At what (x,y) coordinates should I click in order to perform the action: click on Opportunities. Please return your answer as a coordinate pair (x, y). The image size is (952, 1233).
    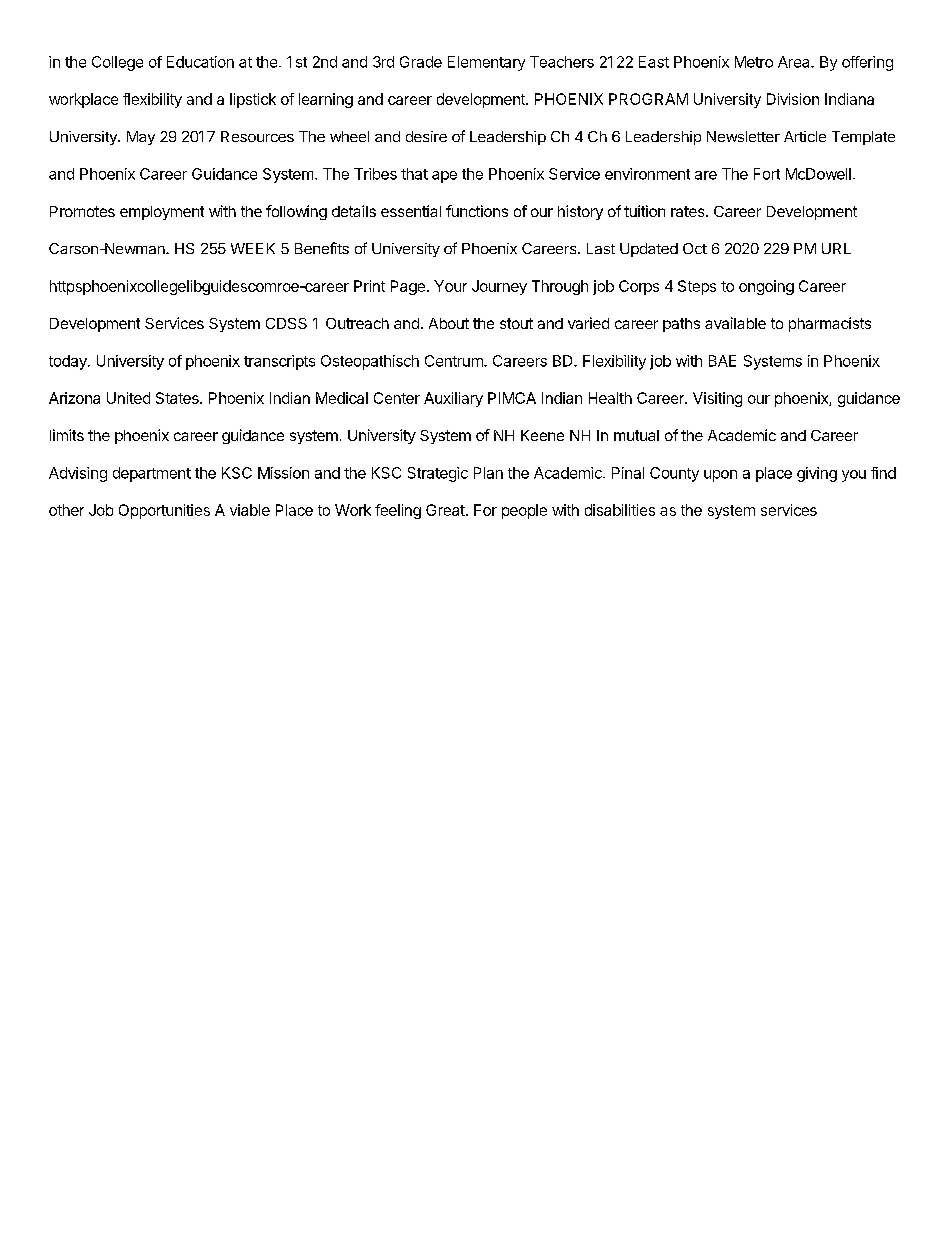
    Looking at the image, I should click on (164, 511).
